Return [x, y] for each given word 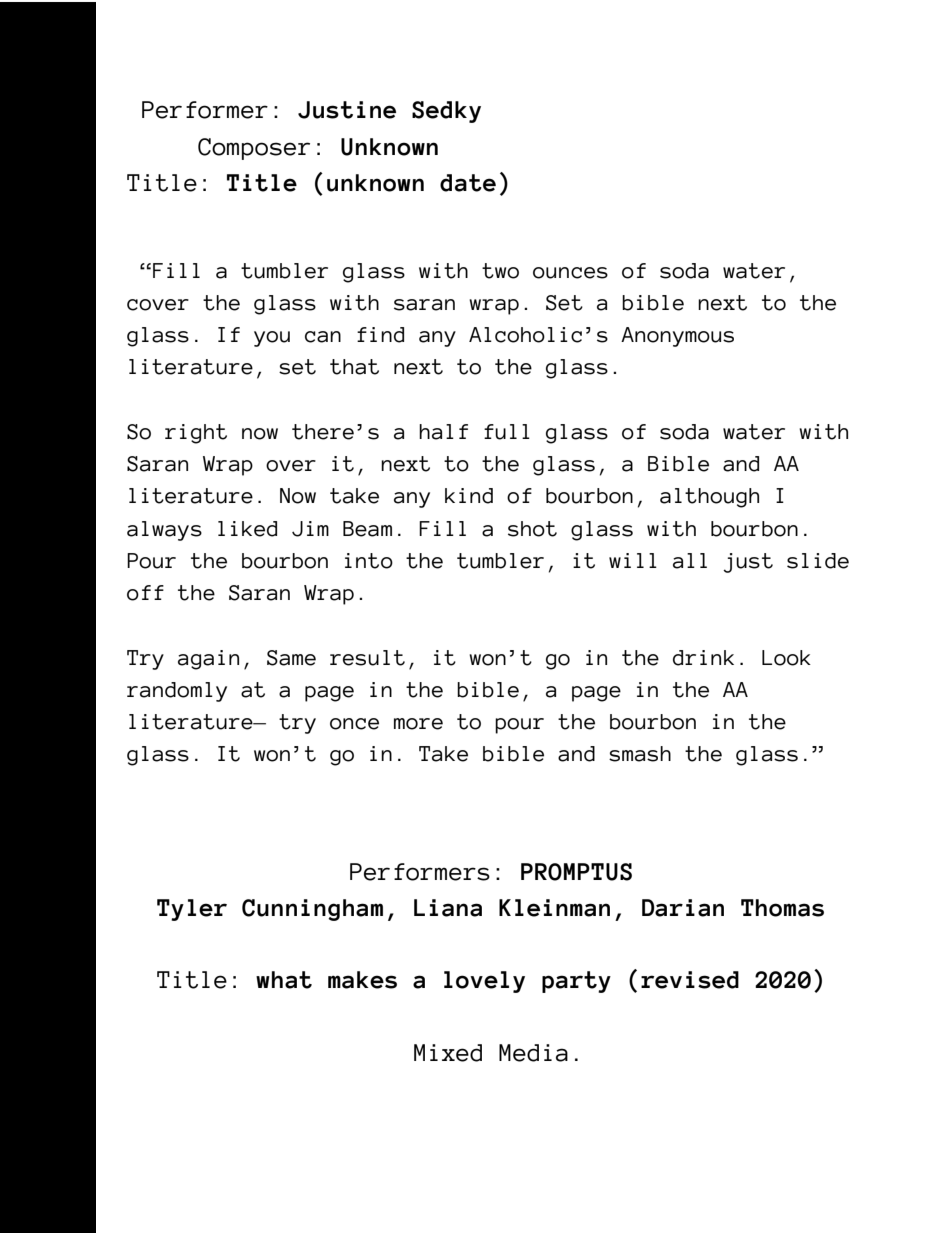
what [284, 980]
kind [469, 496]
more [418, 724]
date [468, 183]
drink [703, 658]
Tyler [192, 910]
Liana [448, 908]
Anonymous [677, 337]
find [380, 335]
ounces [570, 273]
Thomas [782, 908]
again [208, 660]
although [709, 498]
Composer [254, 149]
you [272, 339]
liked [247, 529]
